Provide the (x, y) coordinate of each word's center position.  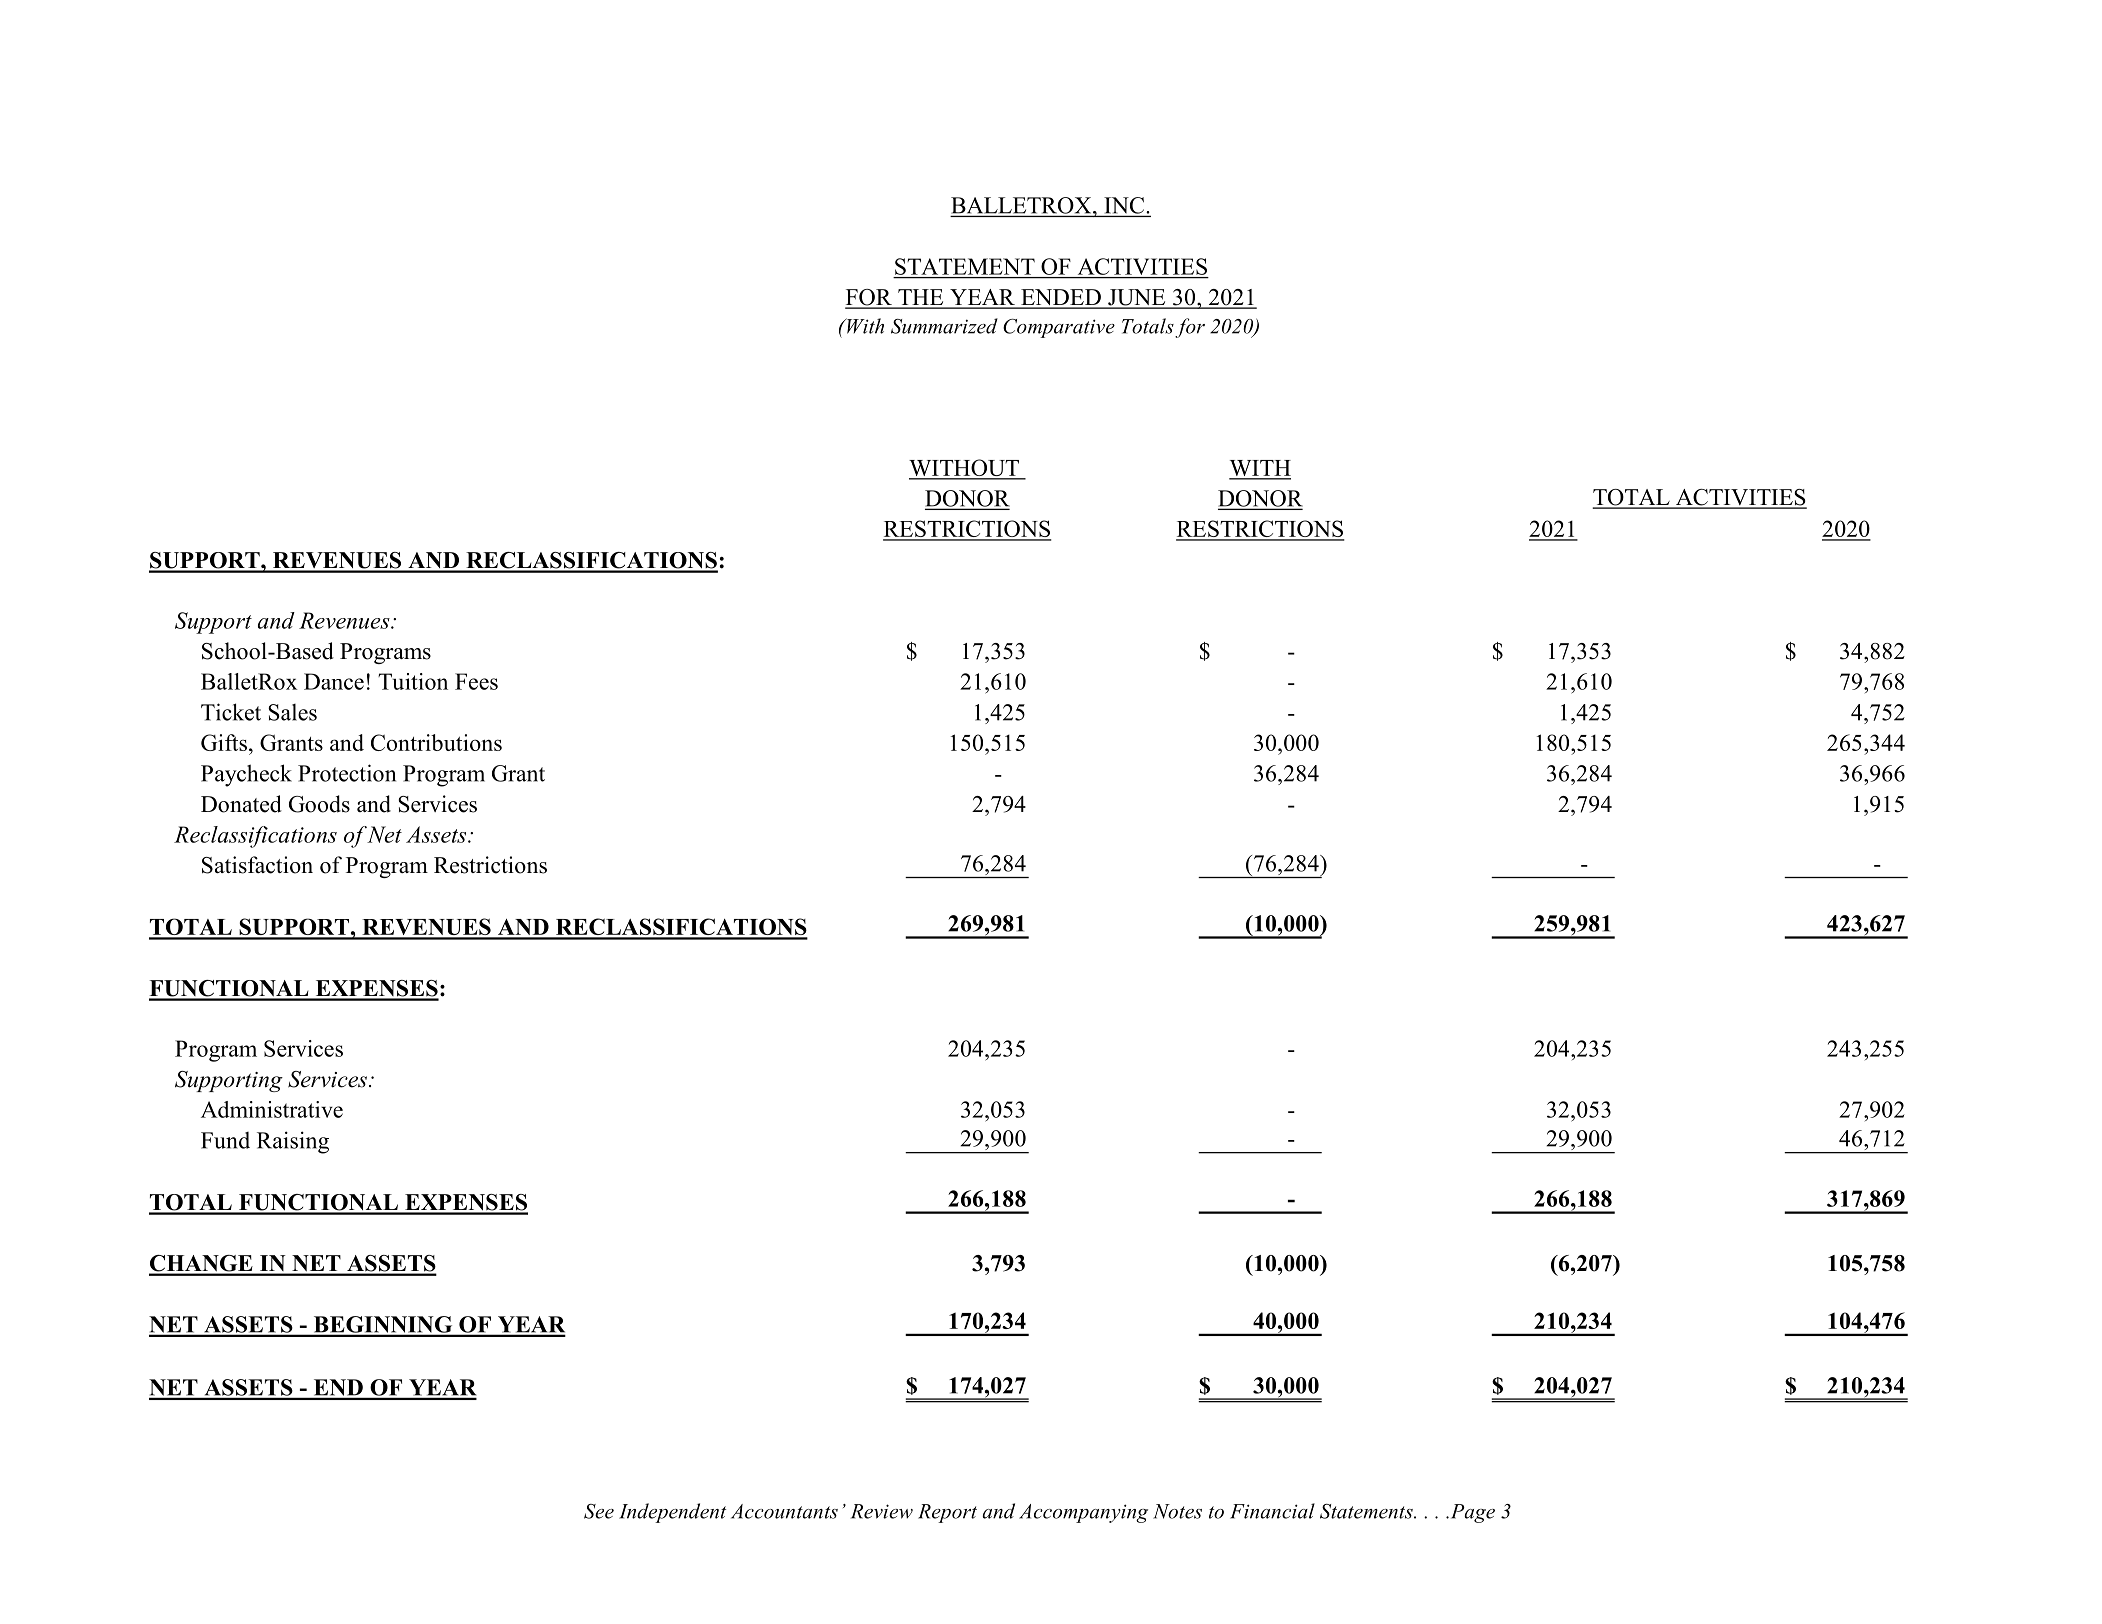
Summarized (944, 326)
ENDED (1061, 298)
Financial (1272, 1511)
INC (1125, 205)
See (599, 1511)
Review (882, 1511)
